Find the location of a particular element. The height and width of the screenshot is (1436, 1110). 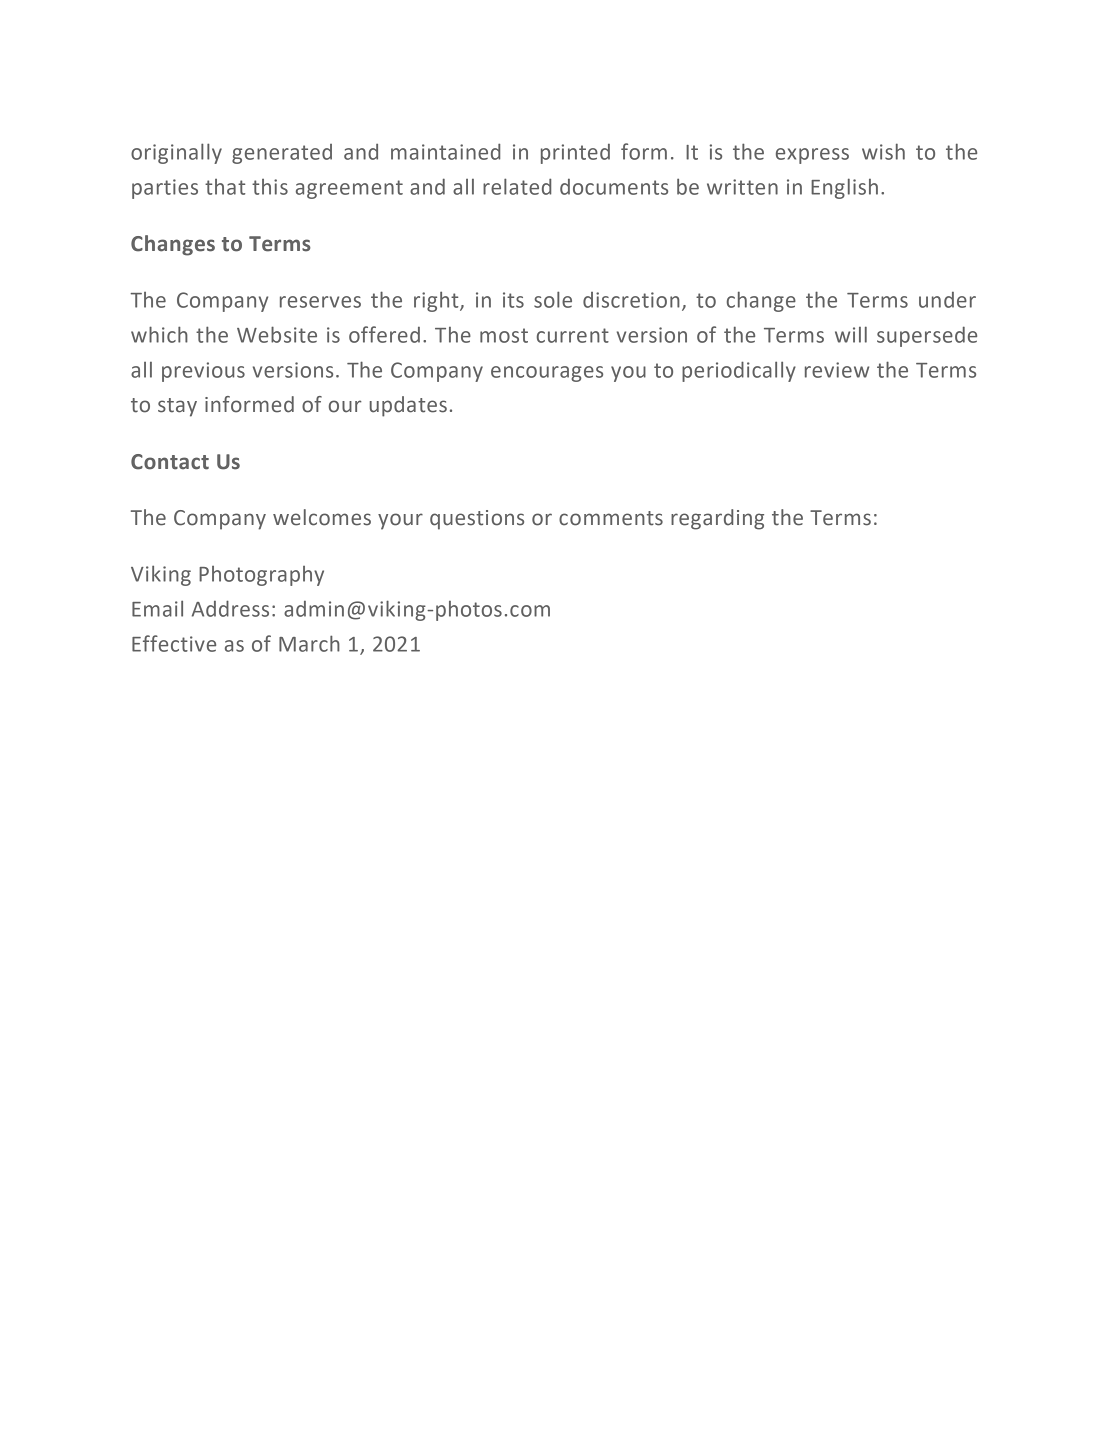

regarding is located at coordinates (717, 519).
